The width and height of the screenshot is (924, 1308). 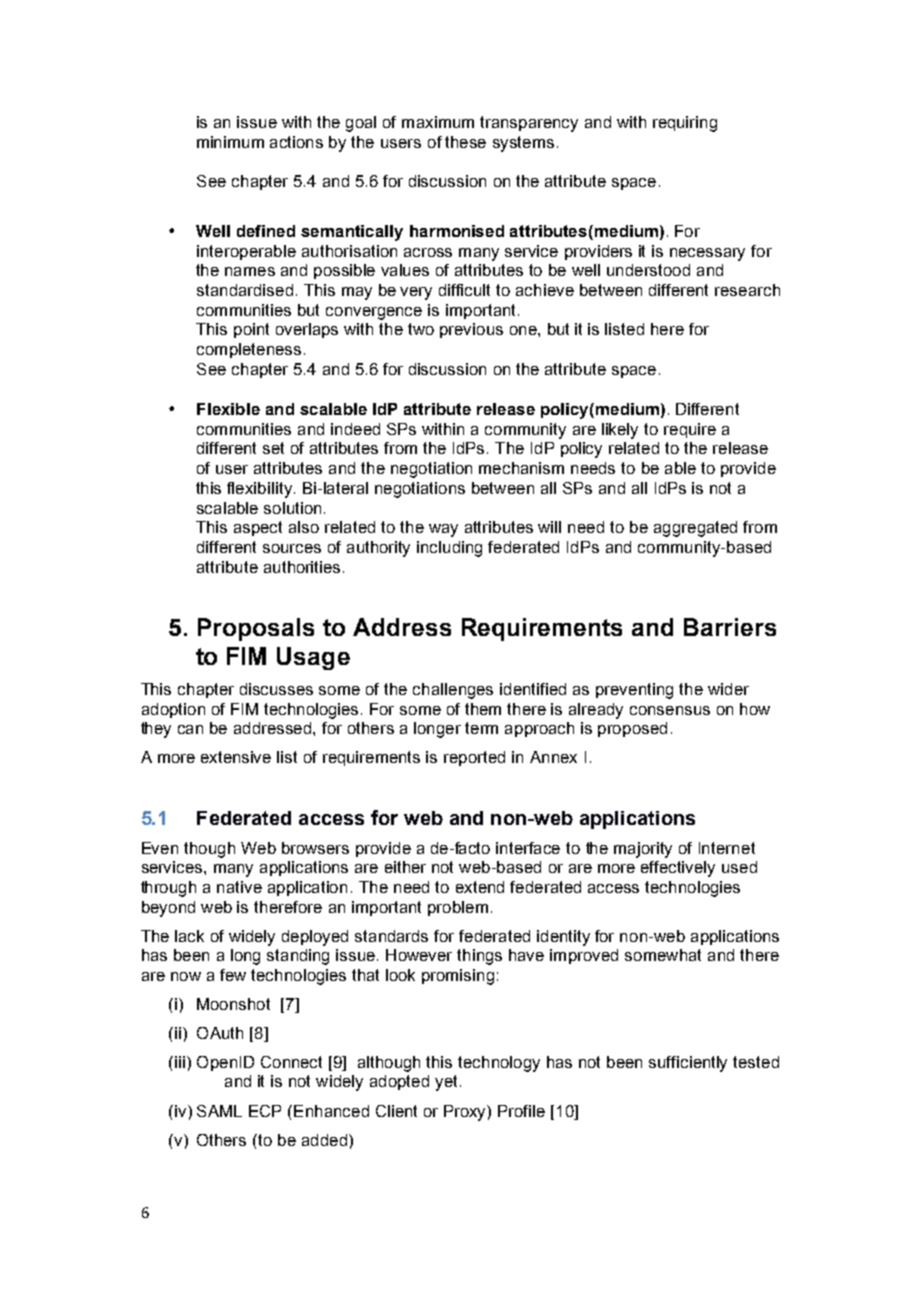 I want to click on these, so click(x=465, y=142).
